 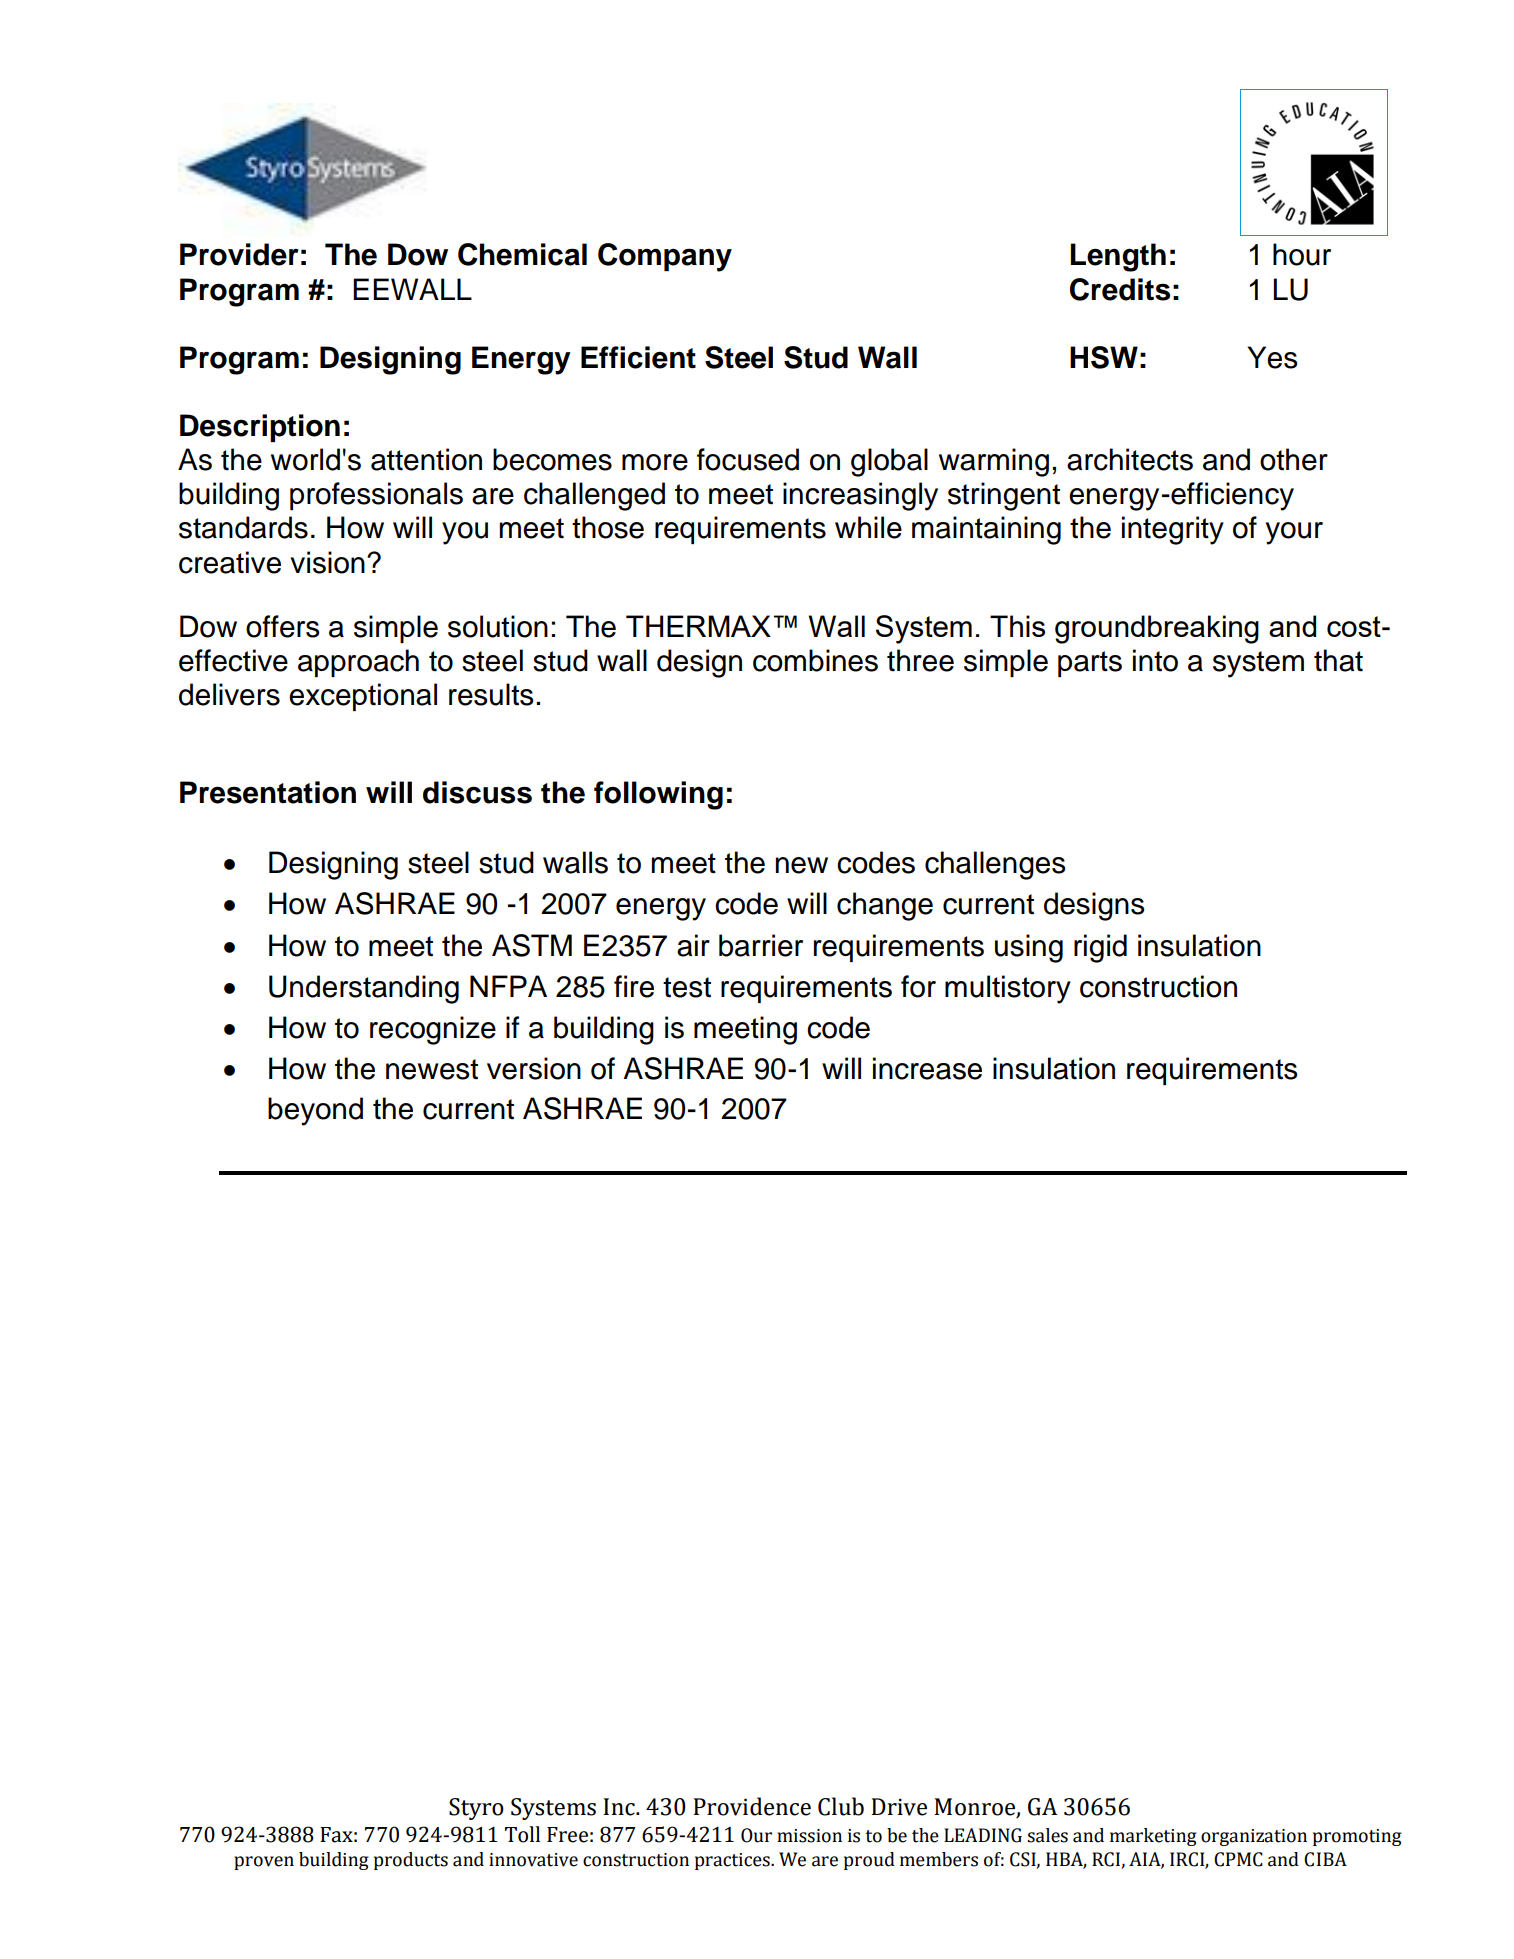 What do you see at coordinates (411, 1861) in the screenshot?
I see `products` at bounding box center [411, 1861].
